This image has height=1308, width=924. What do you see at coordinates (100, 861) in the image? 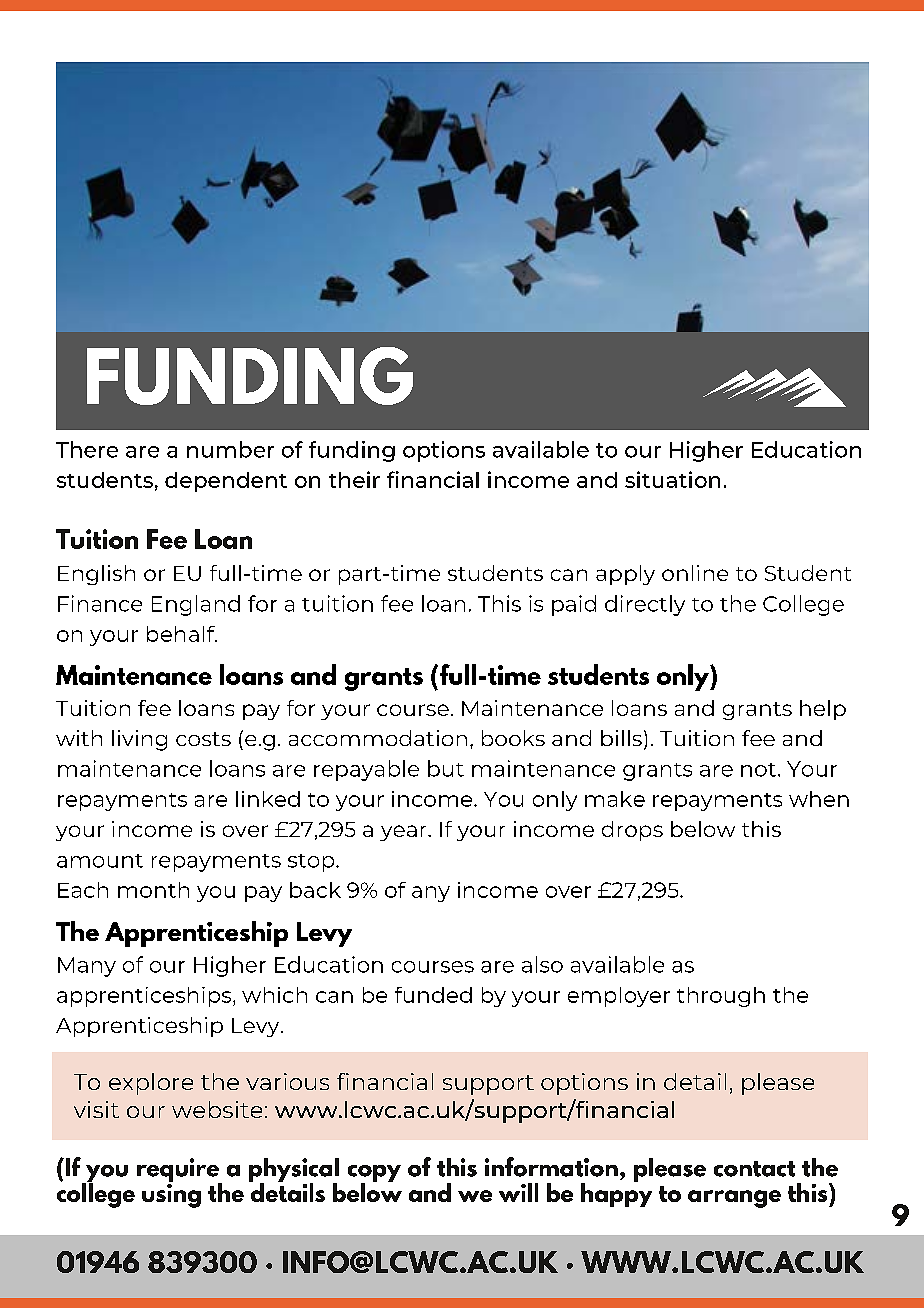
I see `amount` at bounding box center [100, 861].
